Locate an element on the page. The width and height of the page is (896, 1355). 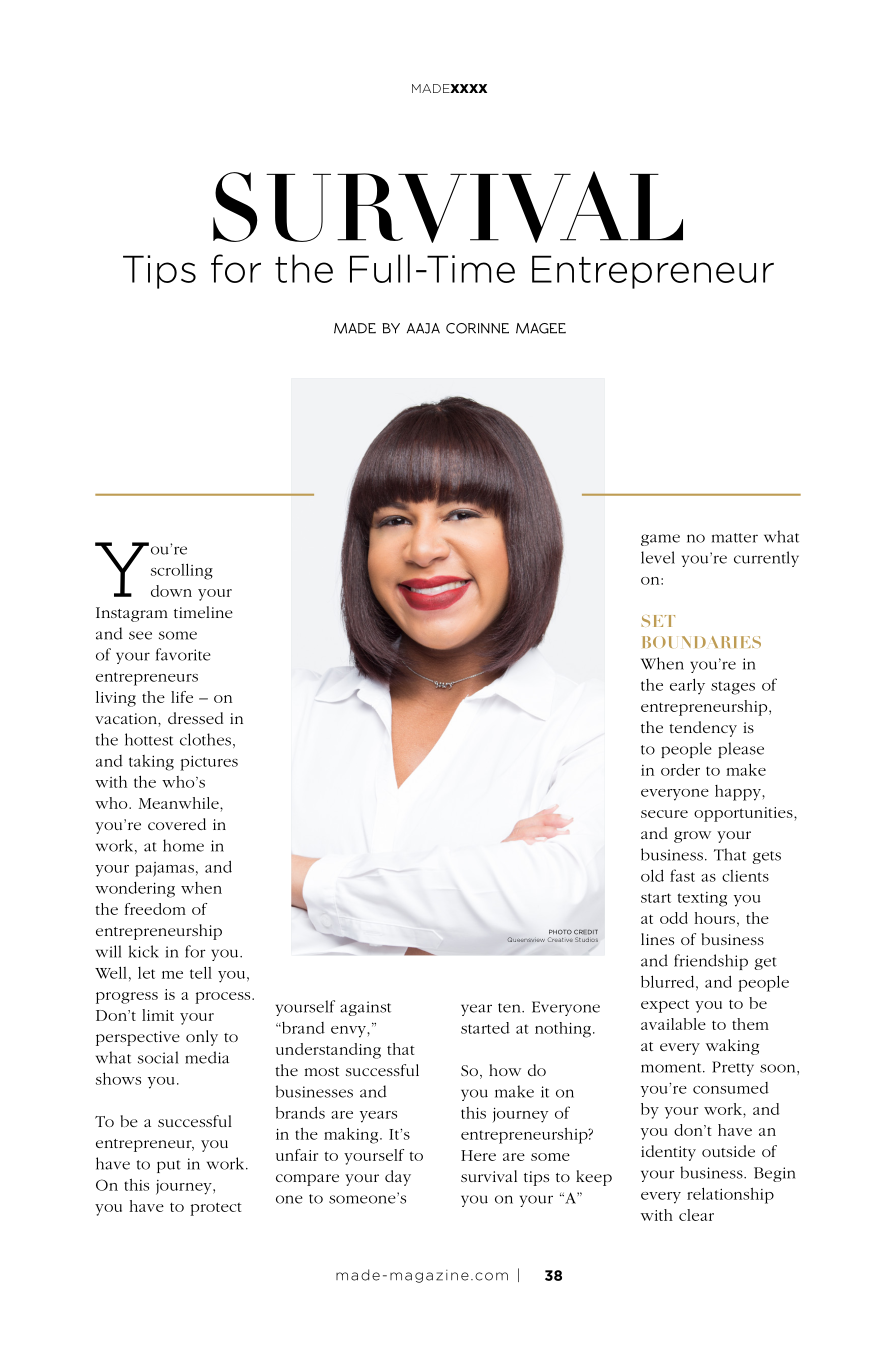
scrolling is located at coordinates (182, 571).
